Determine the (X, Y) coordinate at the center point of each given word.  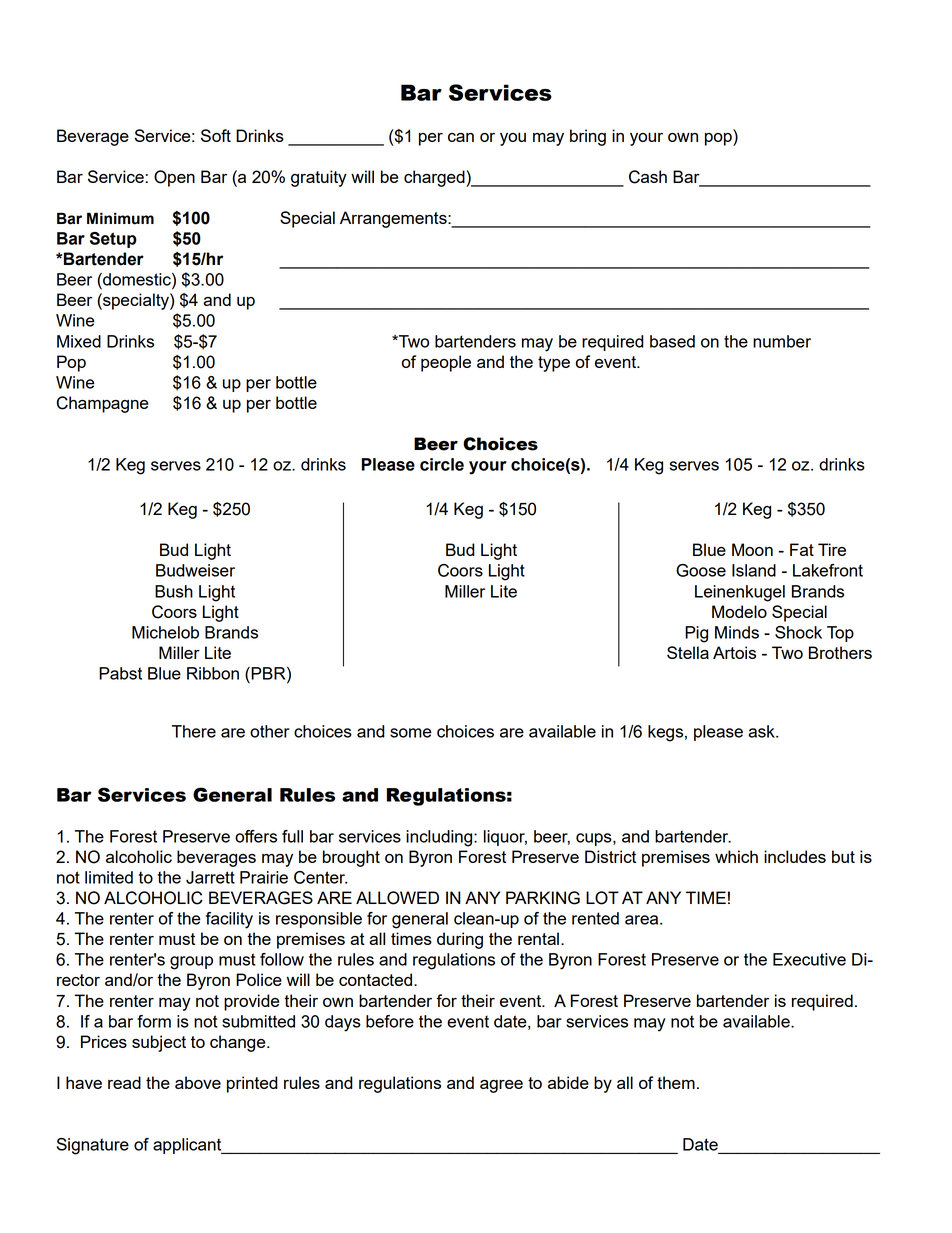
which (736, 856)
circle (442, 464)
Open (174, 178)
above (198, 1082)
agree (501, 1086)
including (440, 838)
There (194, 731)
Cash (648, 177)
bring (588, 137)
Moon (752, 549)
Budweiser (195, 570)
